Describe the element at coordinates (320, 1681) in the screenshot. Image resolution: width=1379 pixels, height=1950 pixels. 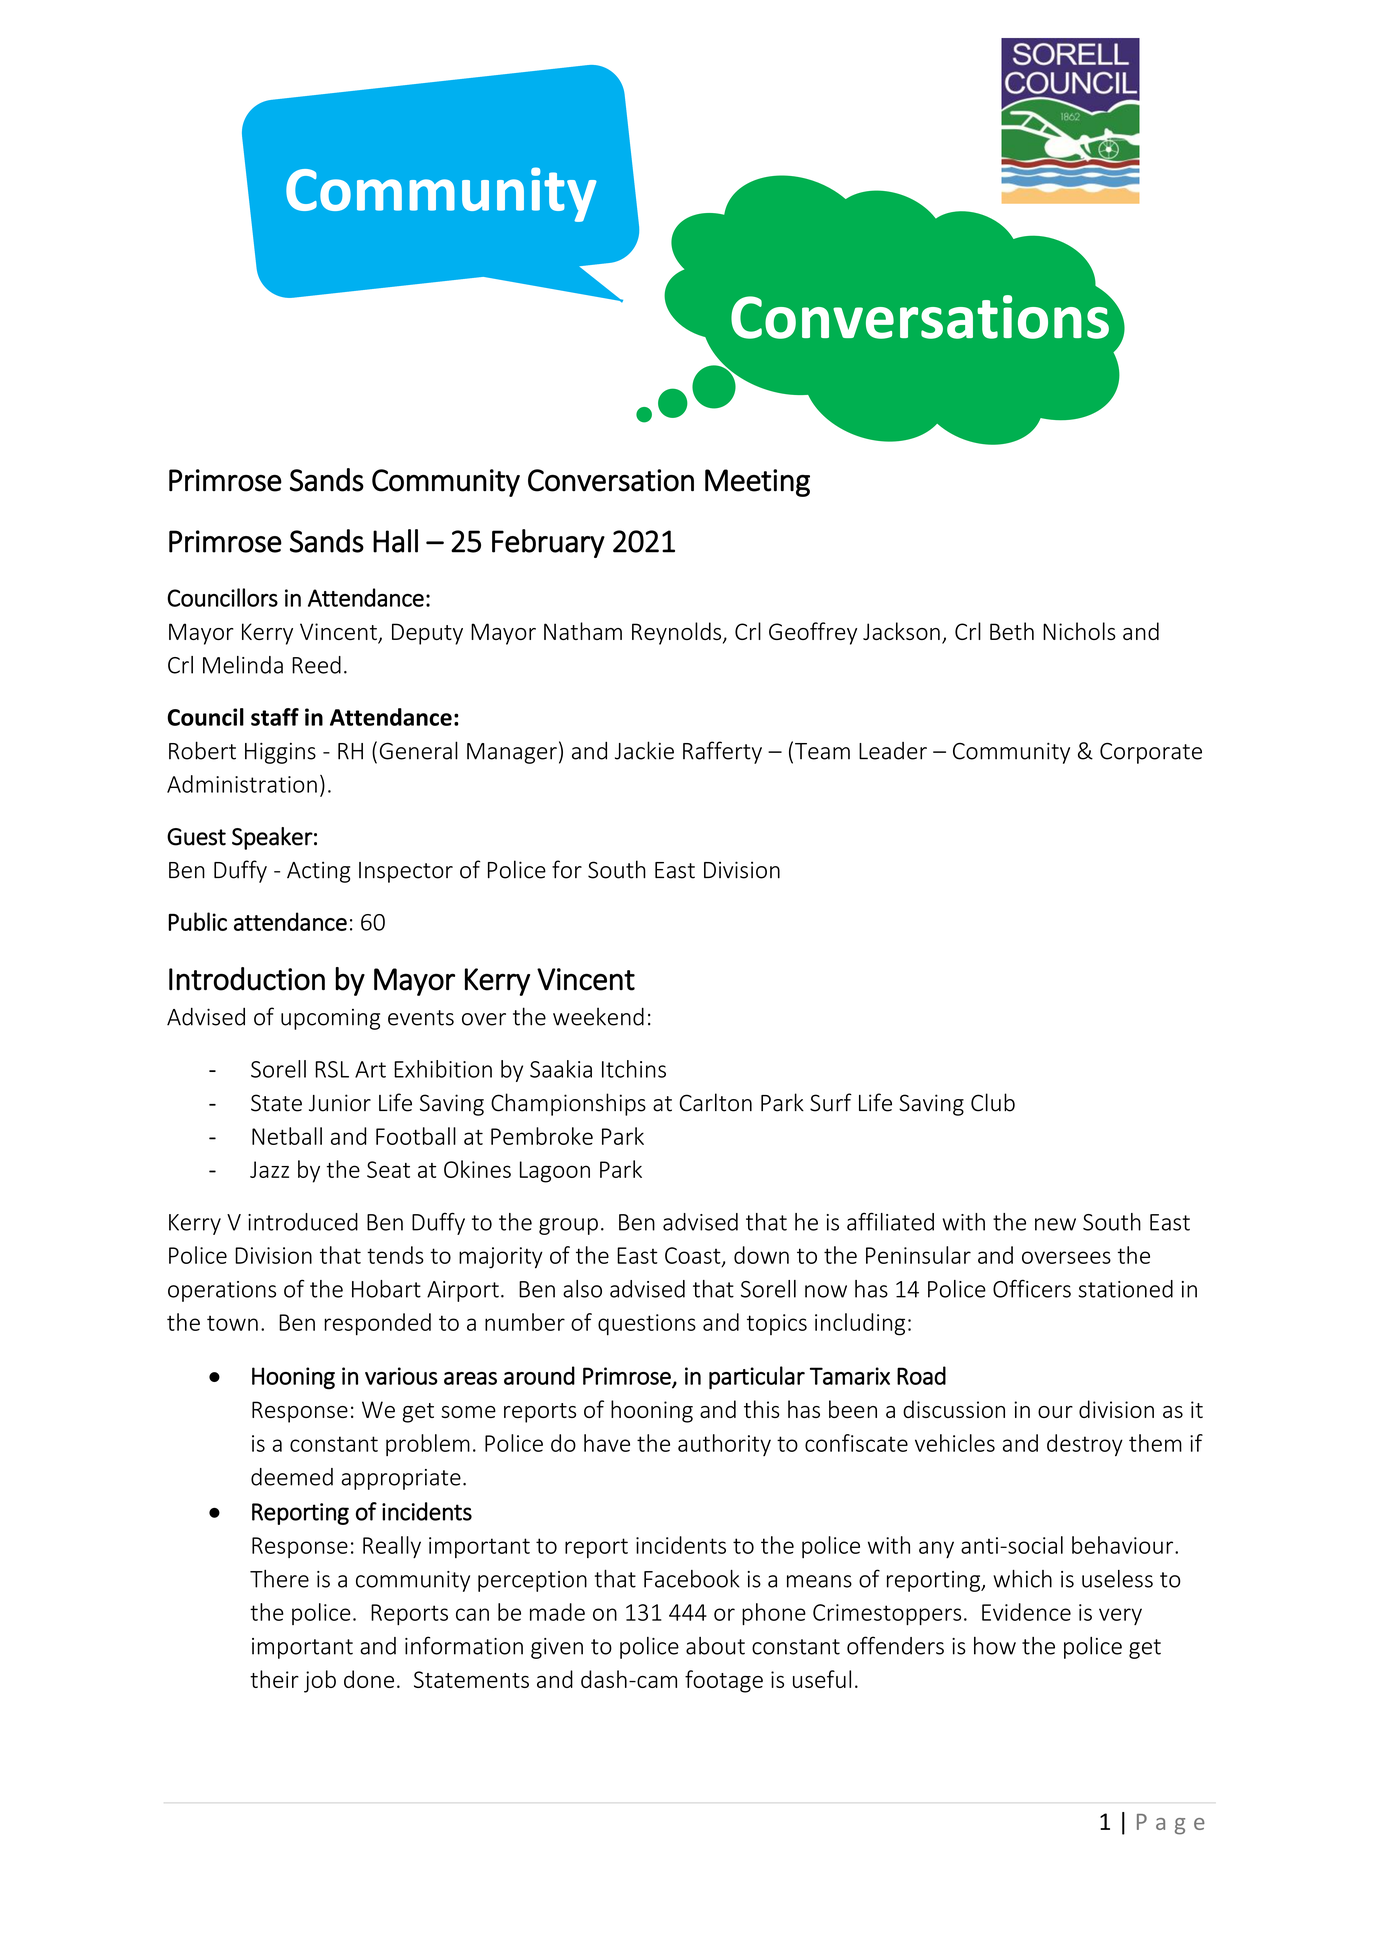
I see `job` at that location.
